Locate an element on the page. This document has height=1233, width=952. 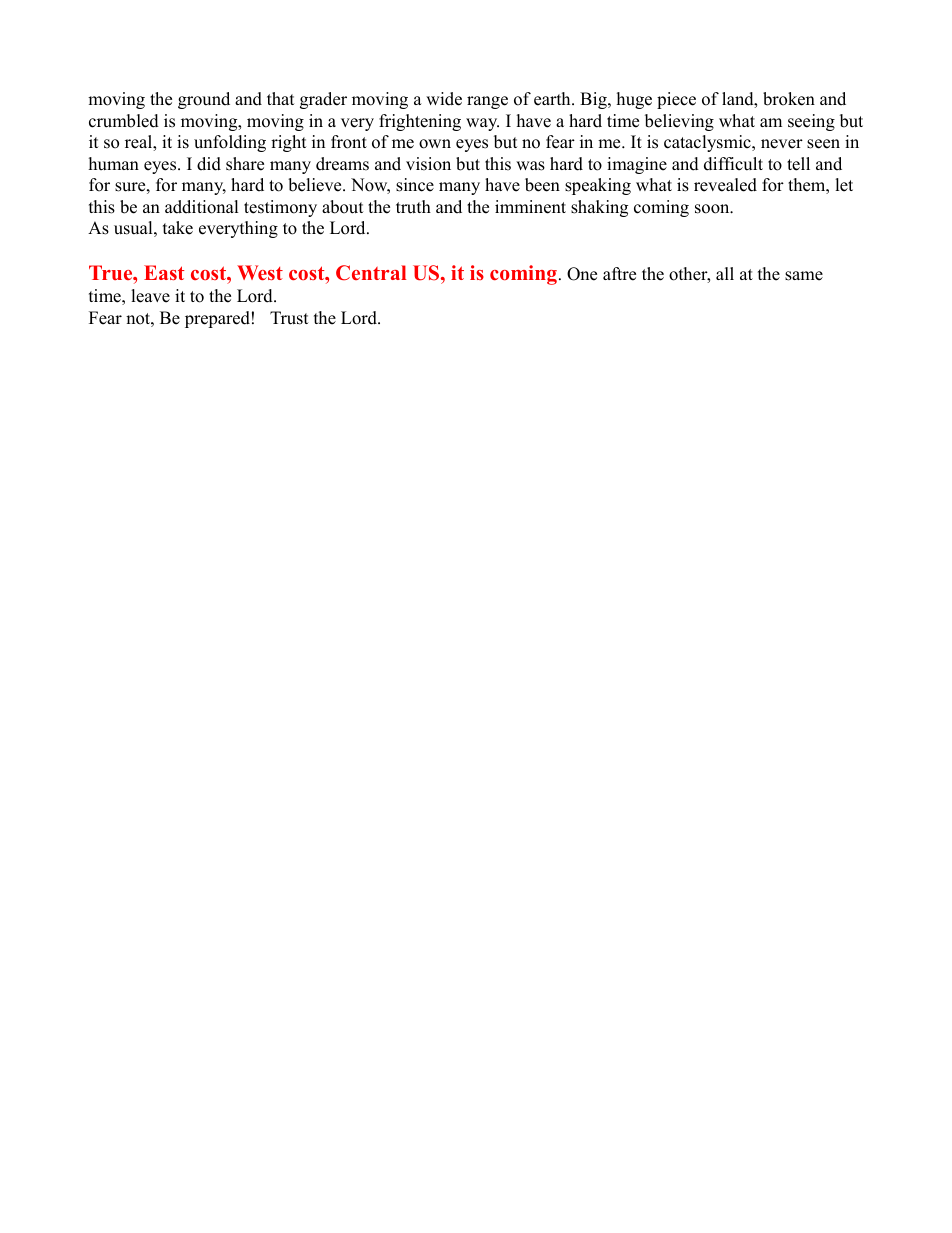
Central is located at coordinates (371, 272).
